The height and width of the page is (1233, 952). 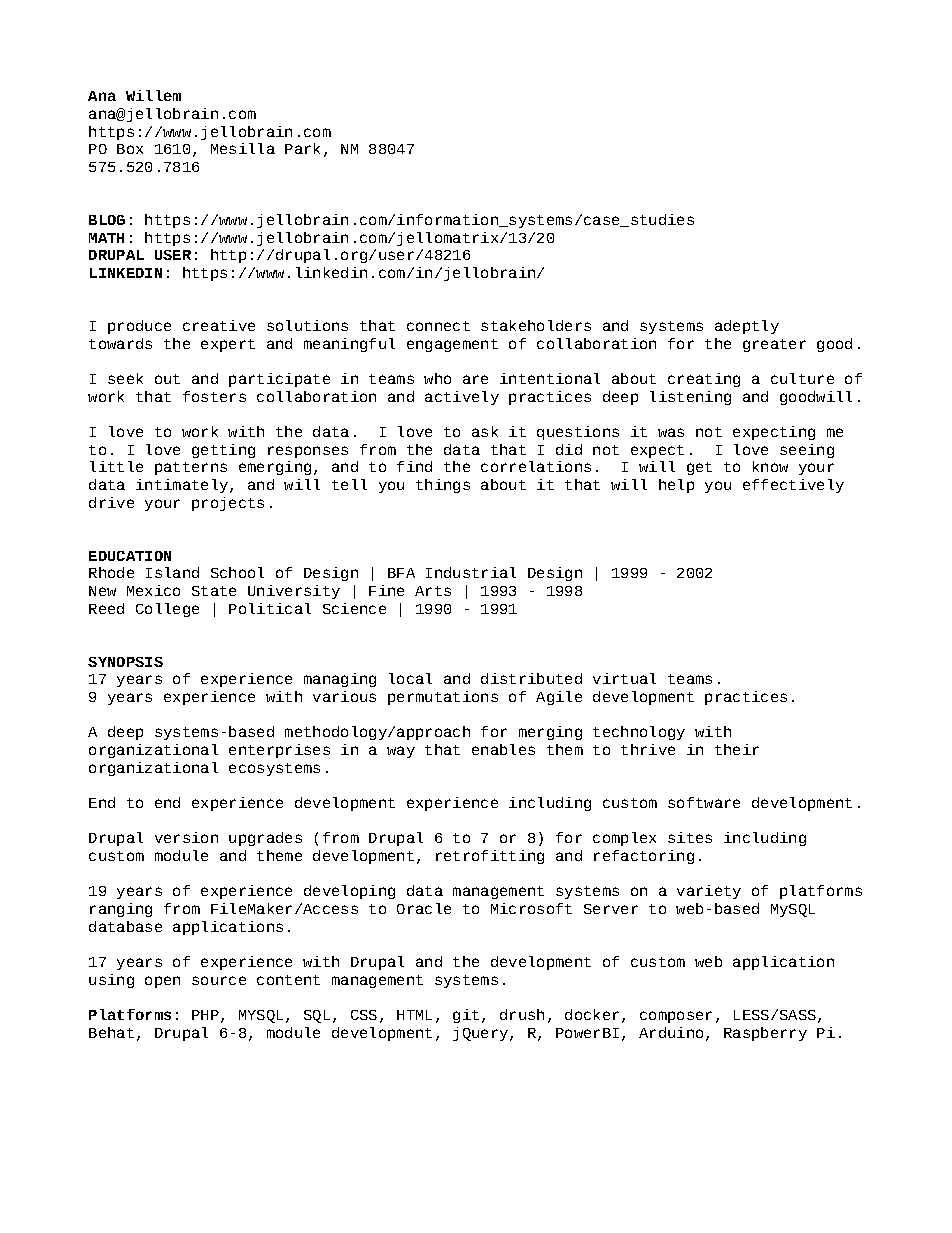 What do you see at coordinates (747, 327) in the page?
I see `adeptly` at bounding box center [747, 327].
